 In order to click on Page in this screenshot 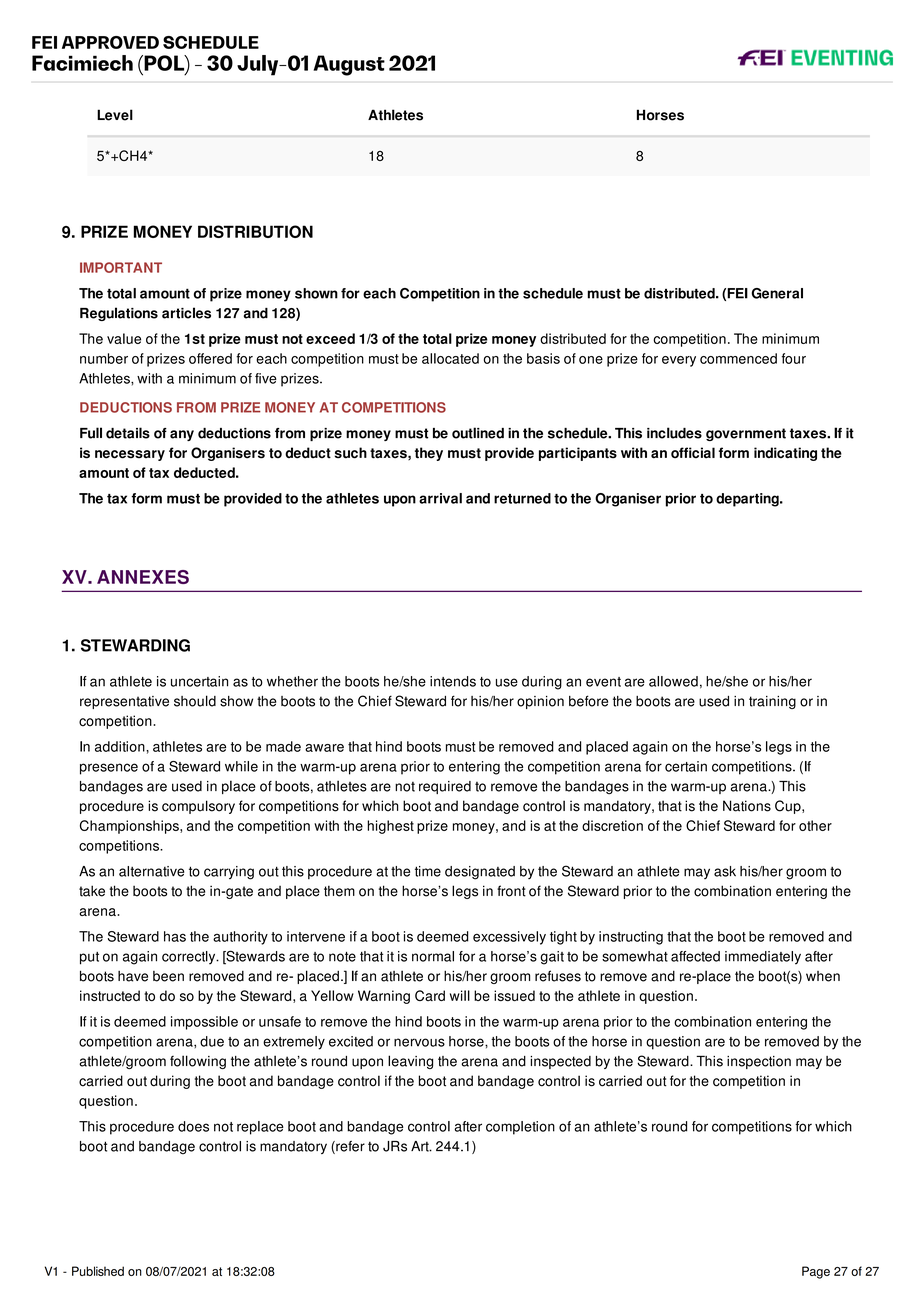, I will do `click(816, 1272)`.
